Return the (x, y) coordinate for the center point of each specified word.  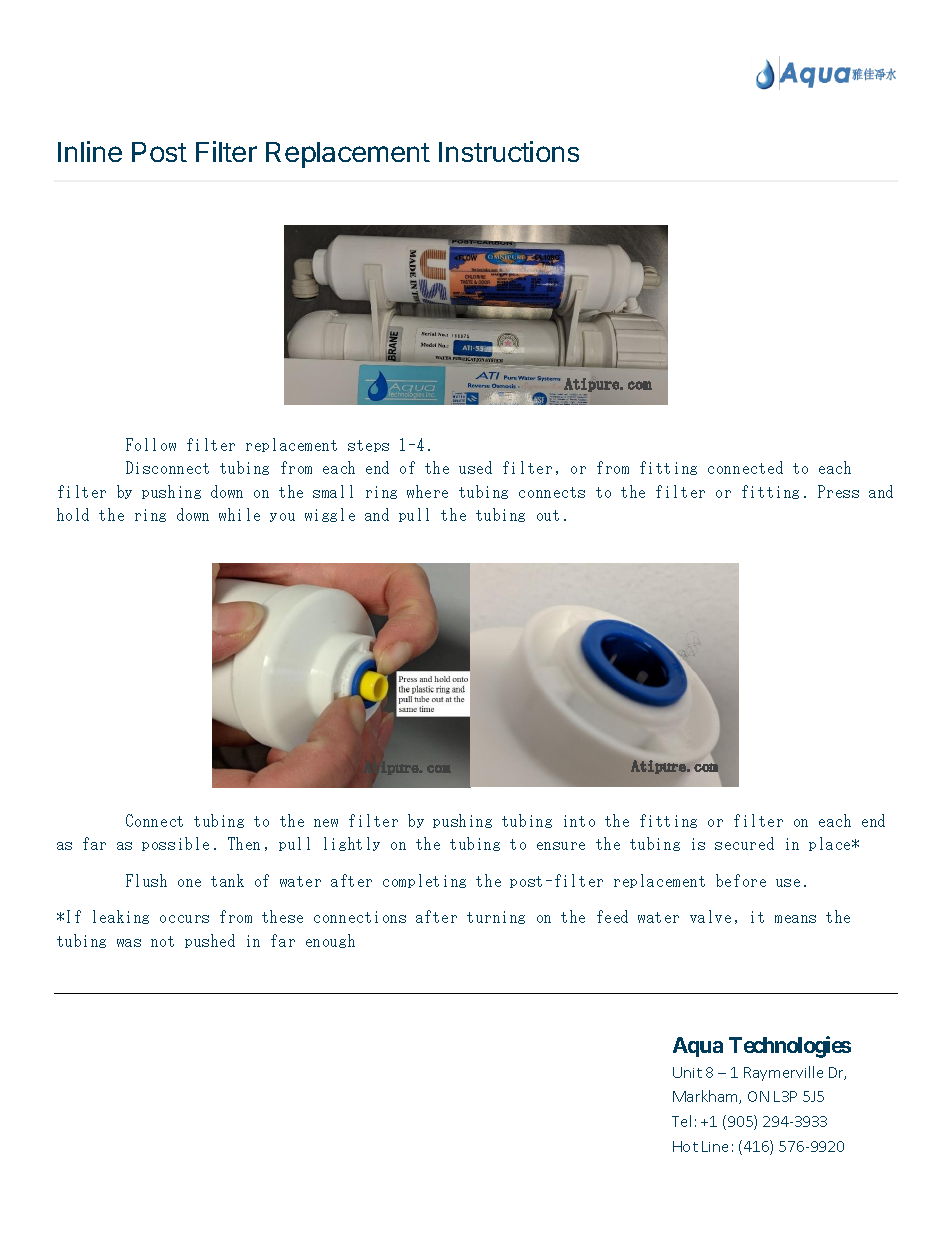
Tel (681, 1121)
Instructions (509, 151)
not (162, 941)
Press (838, 491)
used (475, 467)
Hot (685, 1146)
